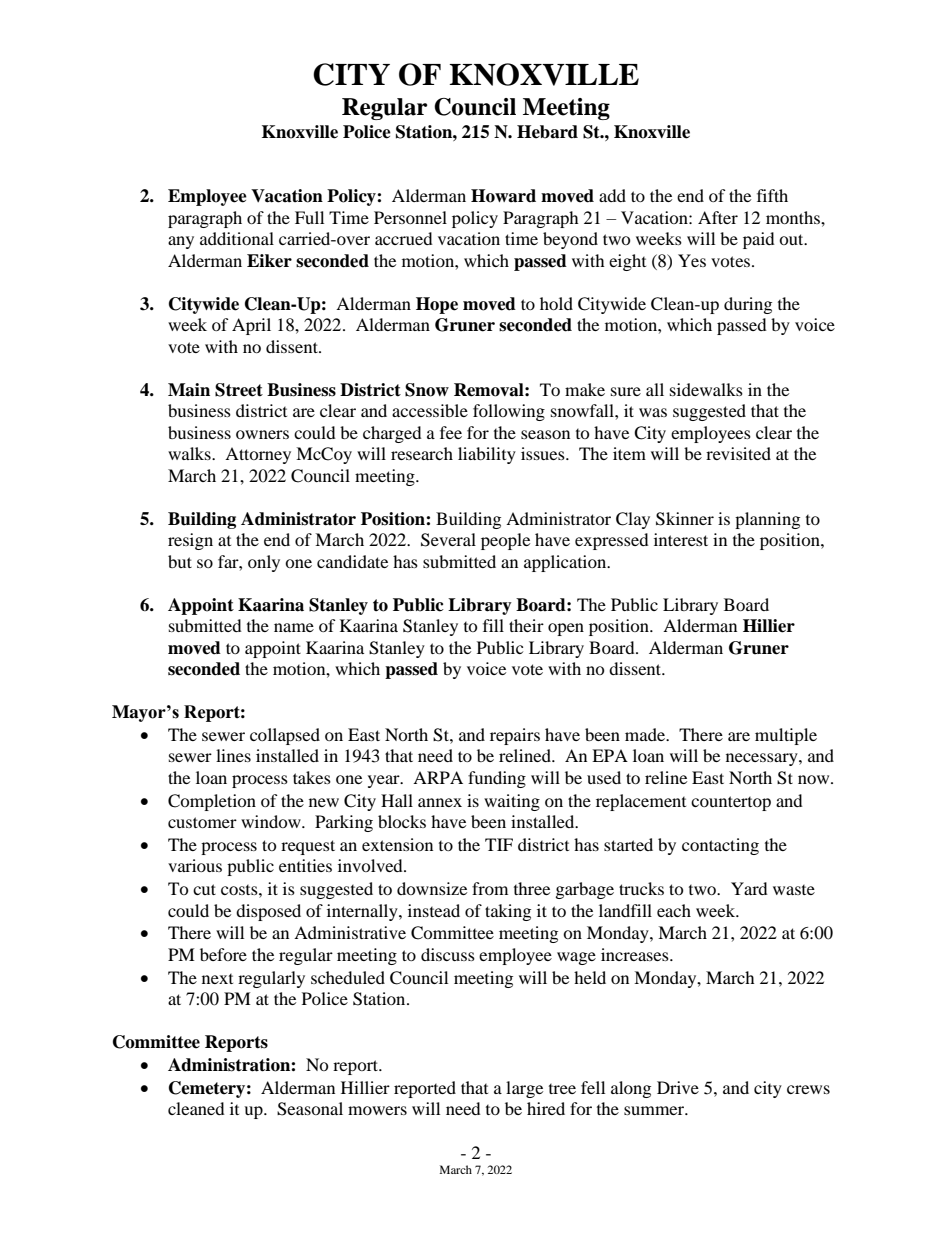  What do you see at coordinates (251, 326) in the document?
I see `April` at bounding box center [251, 326].
